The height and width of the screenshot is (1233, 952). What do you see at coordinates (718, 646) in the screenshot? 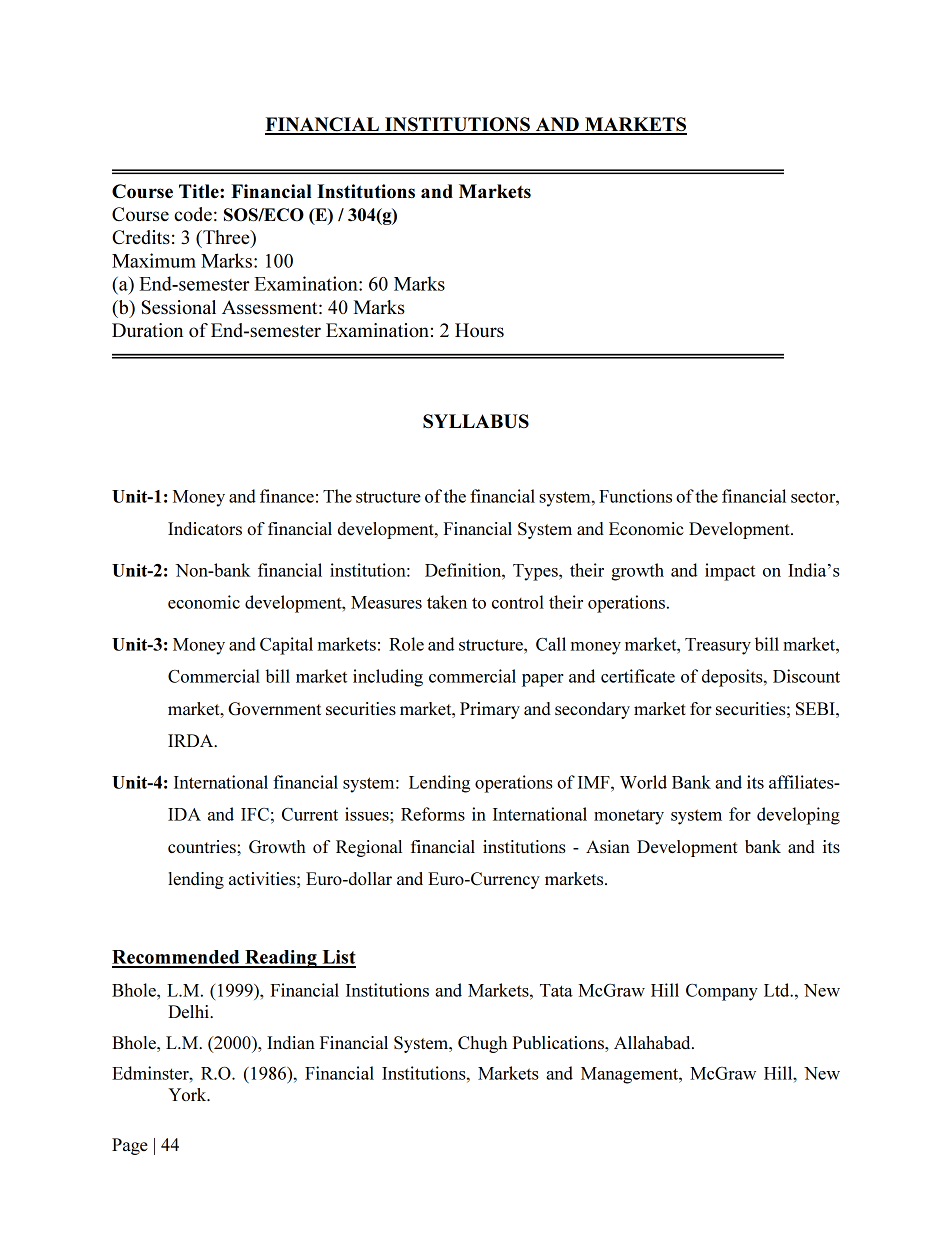
I see `Treasury` at bounding box center [718, 646].
